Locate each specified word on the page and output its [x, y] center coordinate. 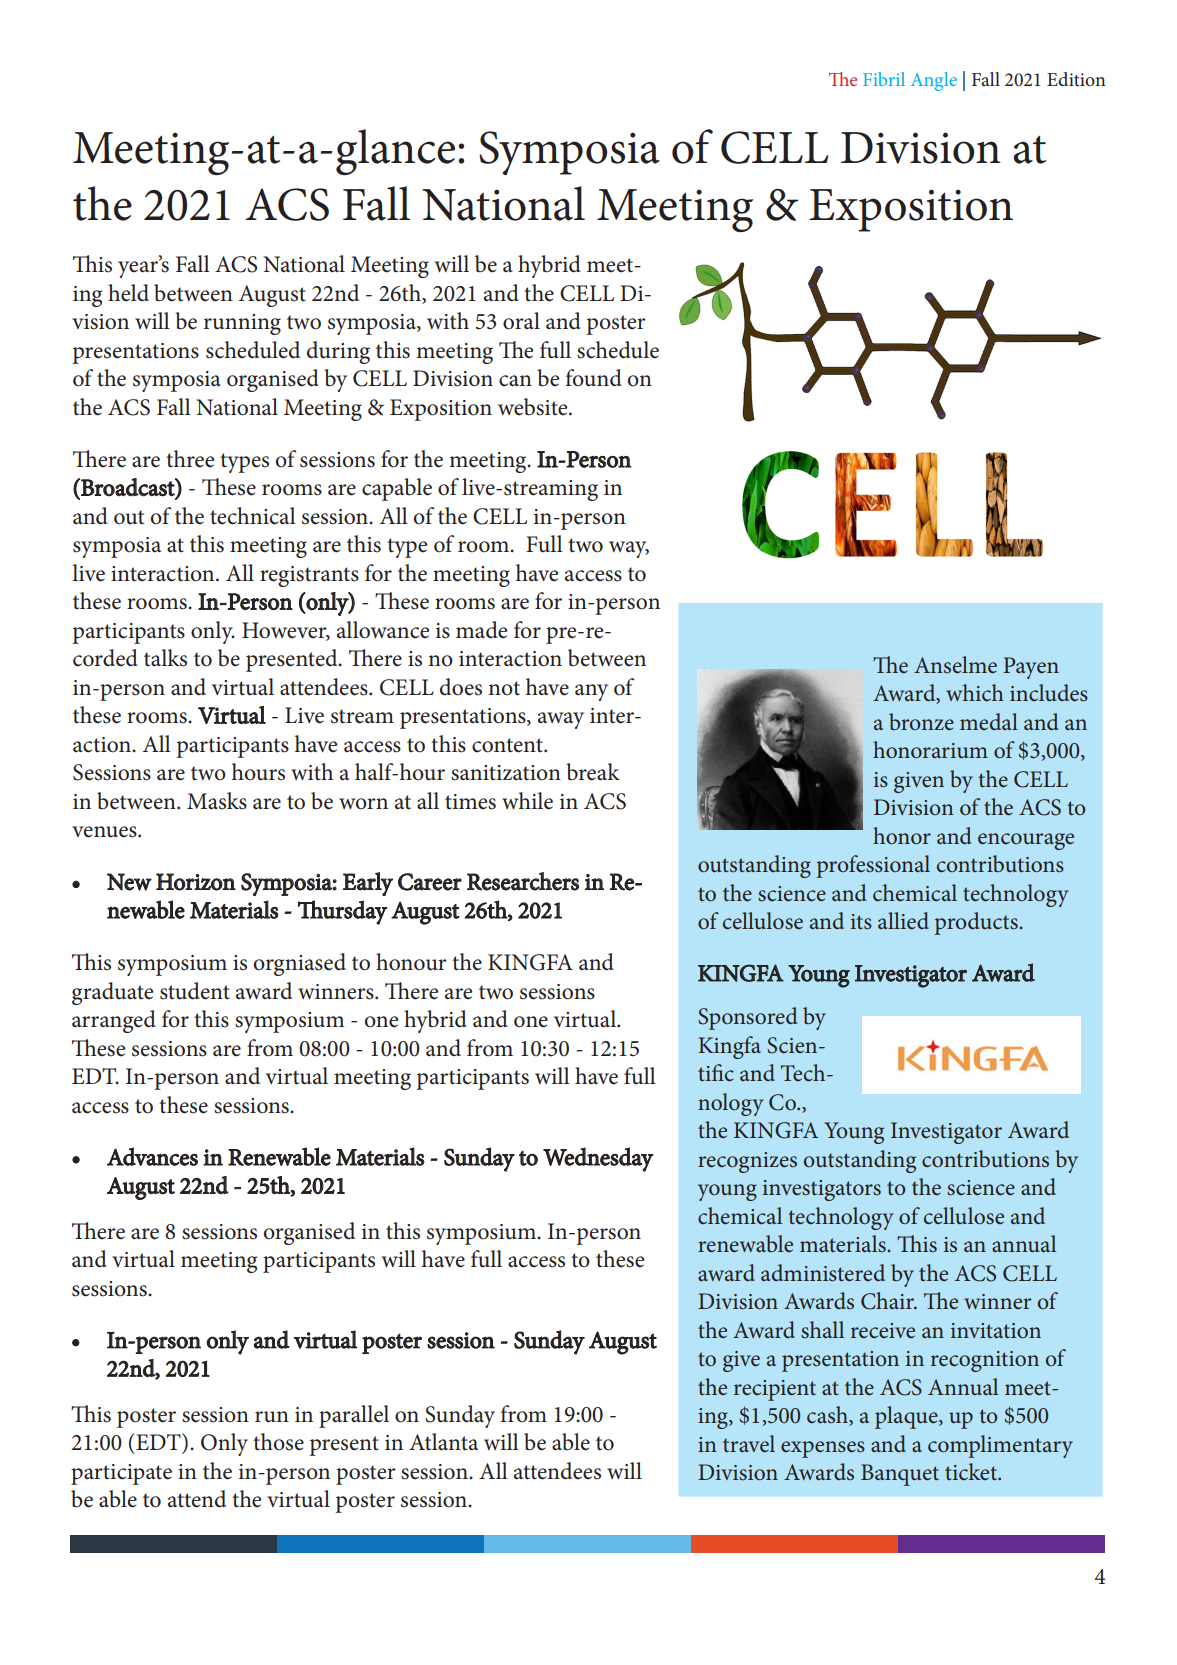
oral [521, 321]
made [481, 630]
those [278, 1442]
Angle [934, 81]
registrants [309, 576]
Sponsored [748, 1018]
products [977, 923]
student [195, 991]
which [975, 692]
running [242, 324]
